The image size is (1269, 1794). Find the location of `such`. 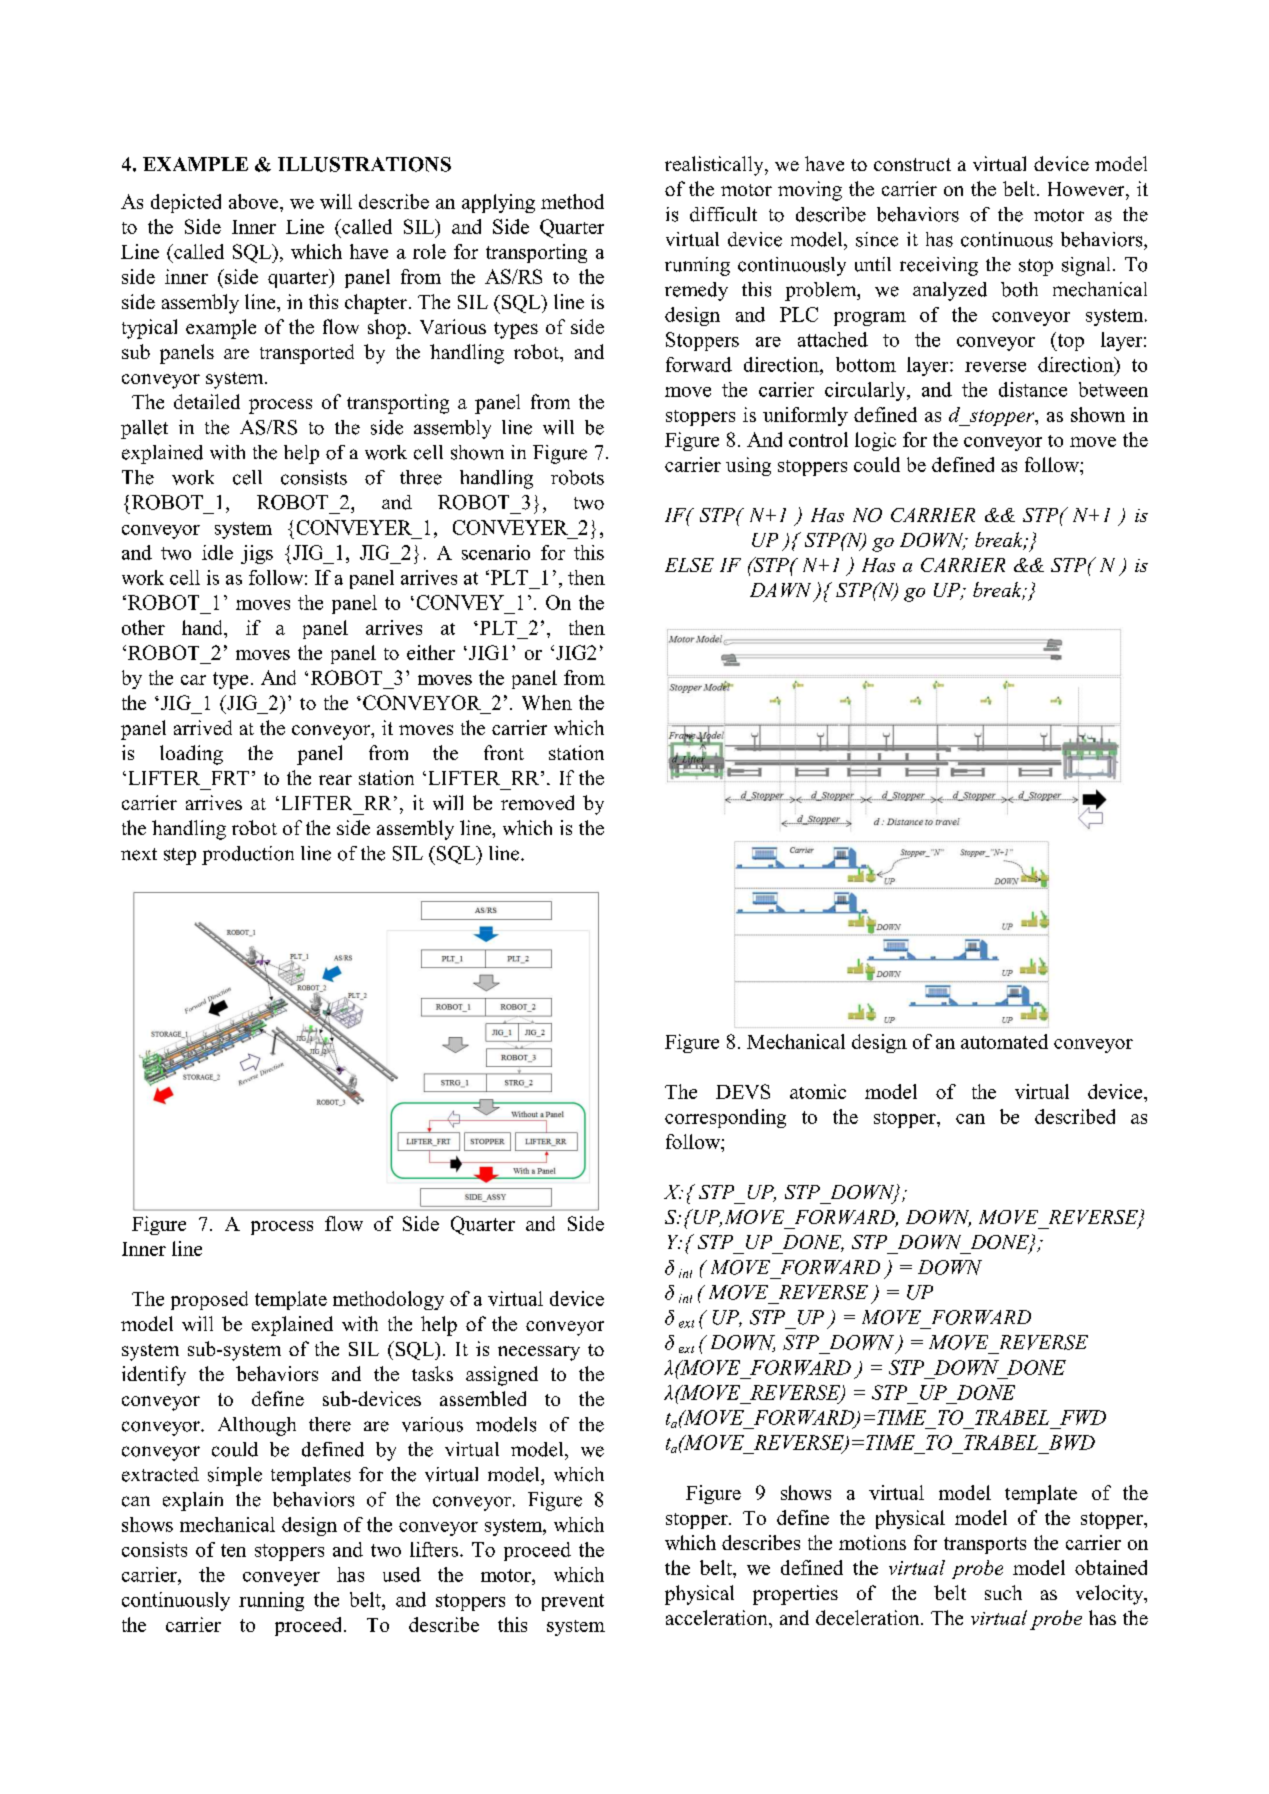

such is located at coordinates (1003, 1592).
